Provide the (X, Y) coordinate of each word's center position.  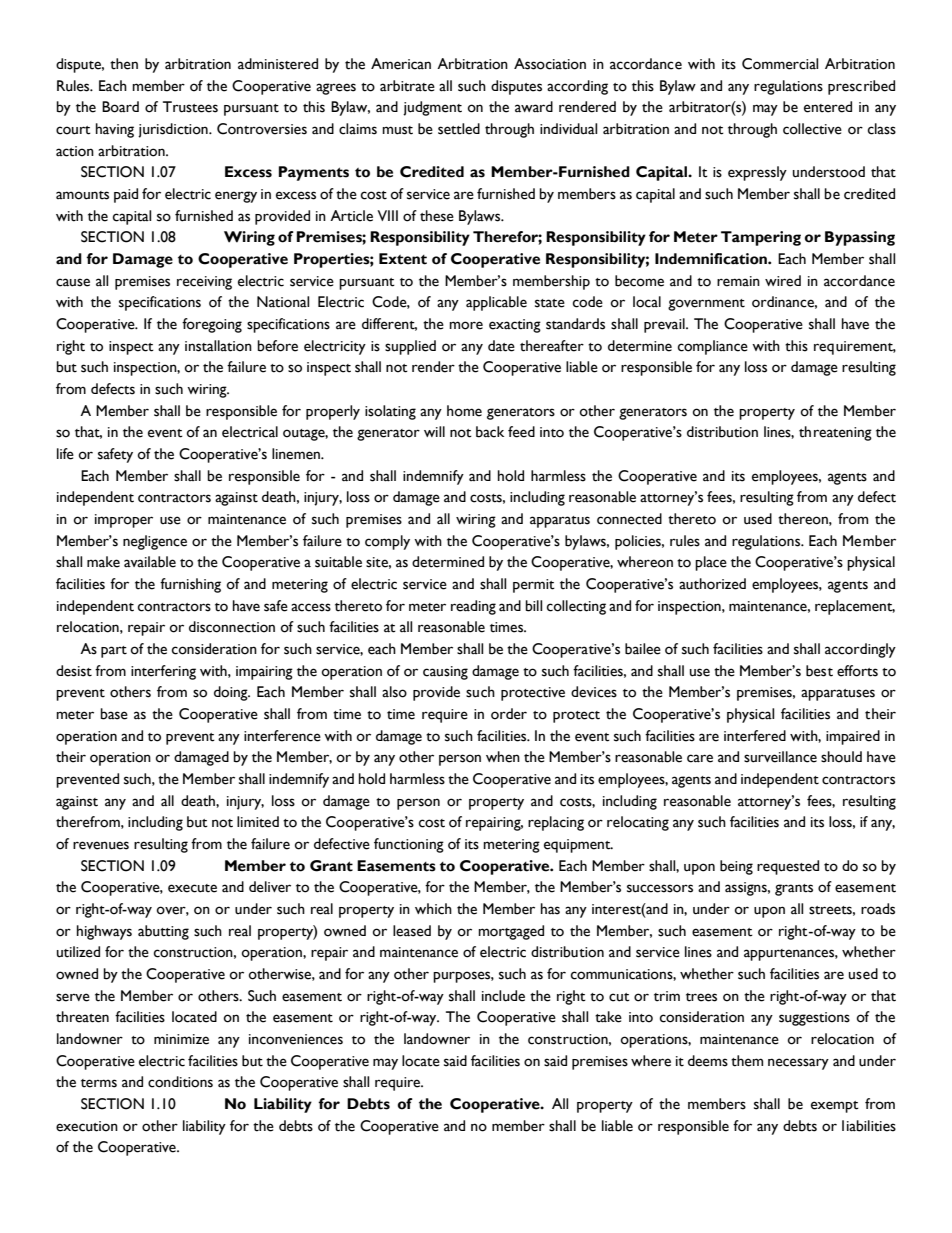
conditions (180, 1082)
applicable (496, 303)
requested (788, 867)
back (490, 432)
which (433, 909)
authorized (712, 584)
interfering (163, 672)
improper (124, 521)
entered (828, 107)
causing (445, 673)
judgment (432, 108)
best (819, 671)
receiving (204, 283)
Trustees (190, 107)
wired (783, 281)
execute (192, 888)
